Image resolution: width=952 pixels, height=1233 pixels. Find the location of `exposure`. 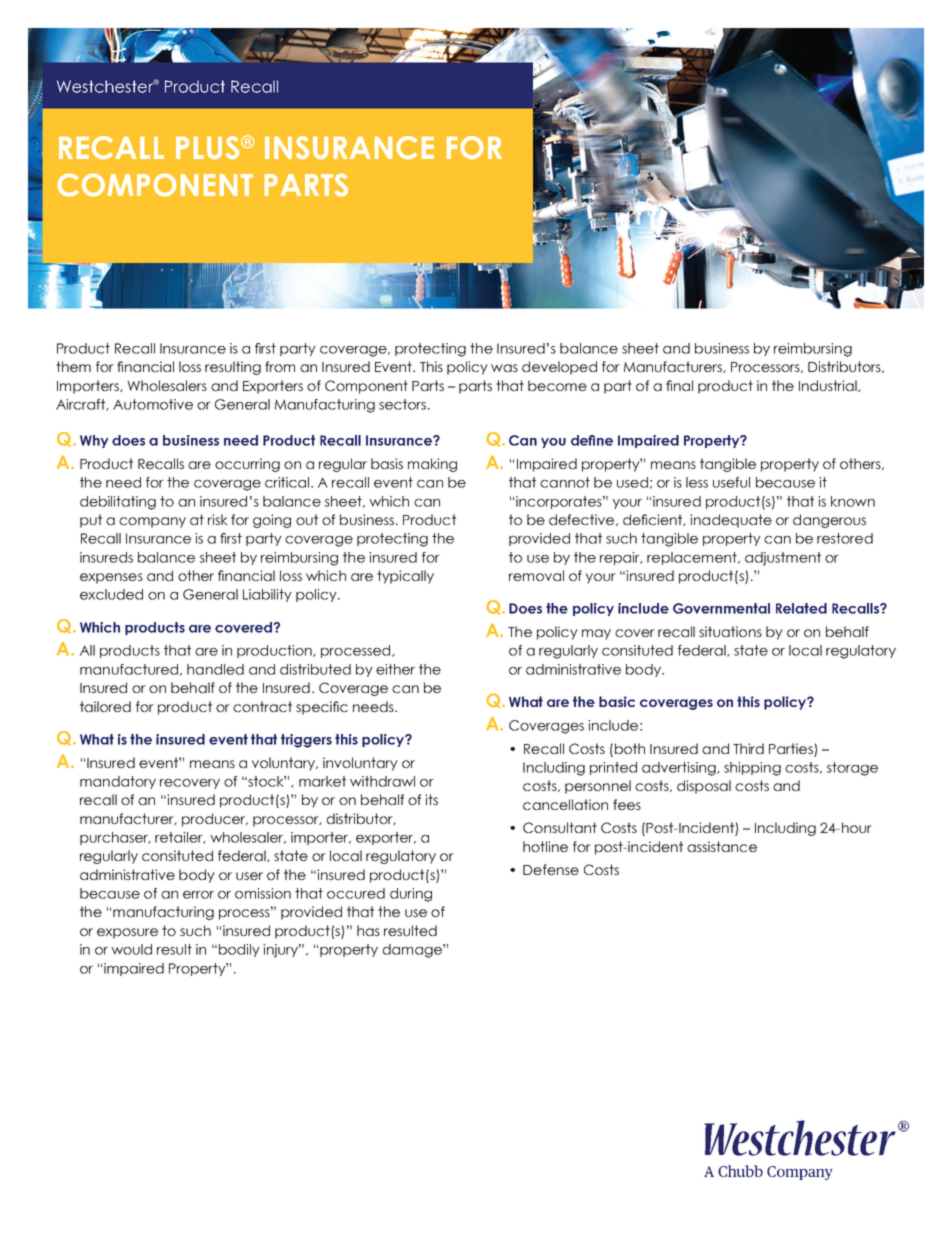

exposure is located at coordinates (127, 933).
